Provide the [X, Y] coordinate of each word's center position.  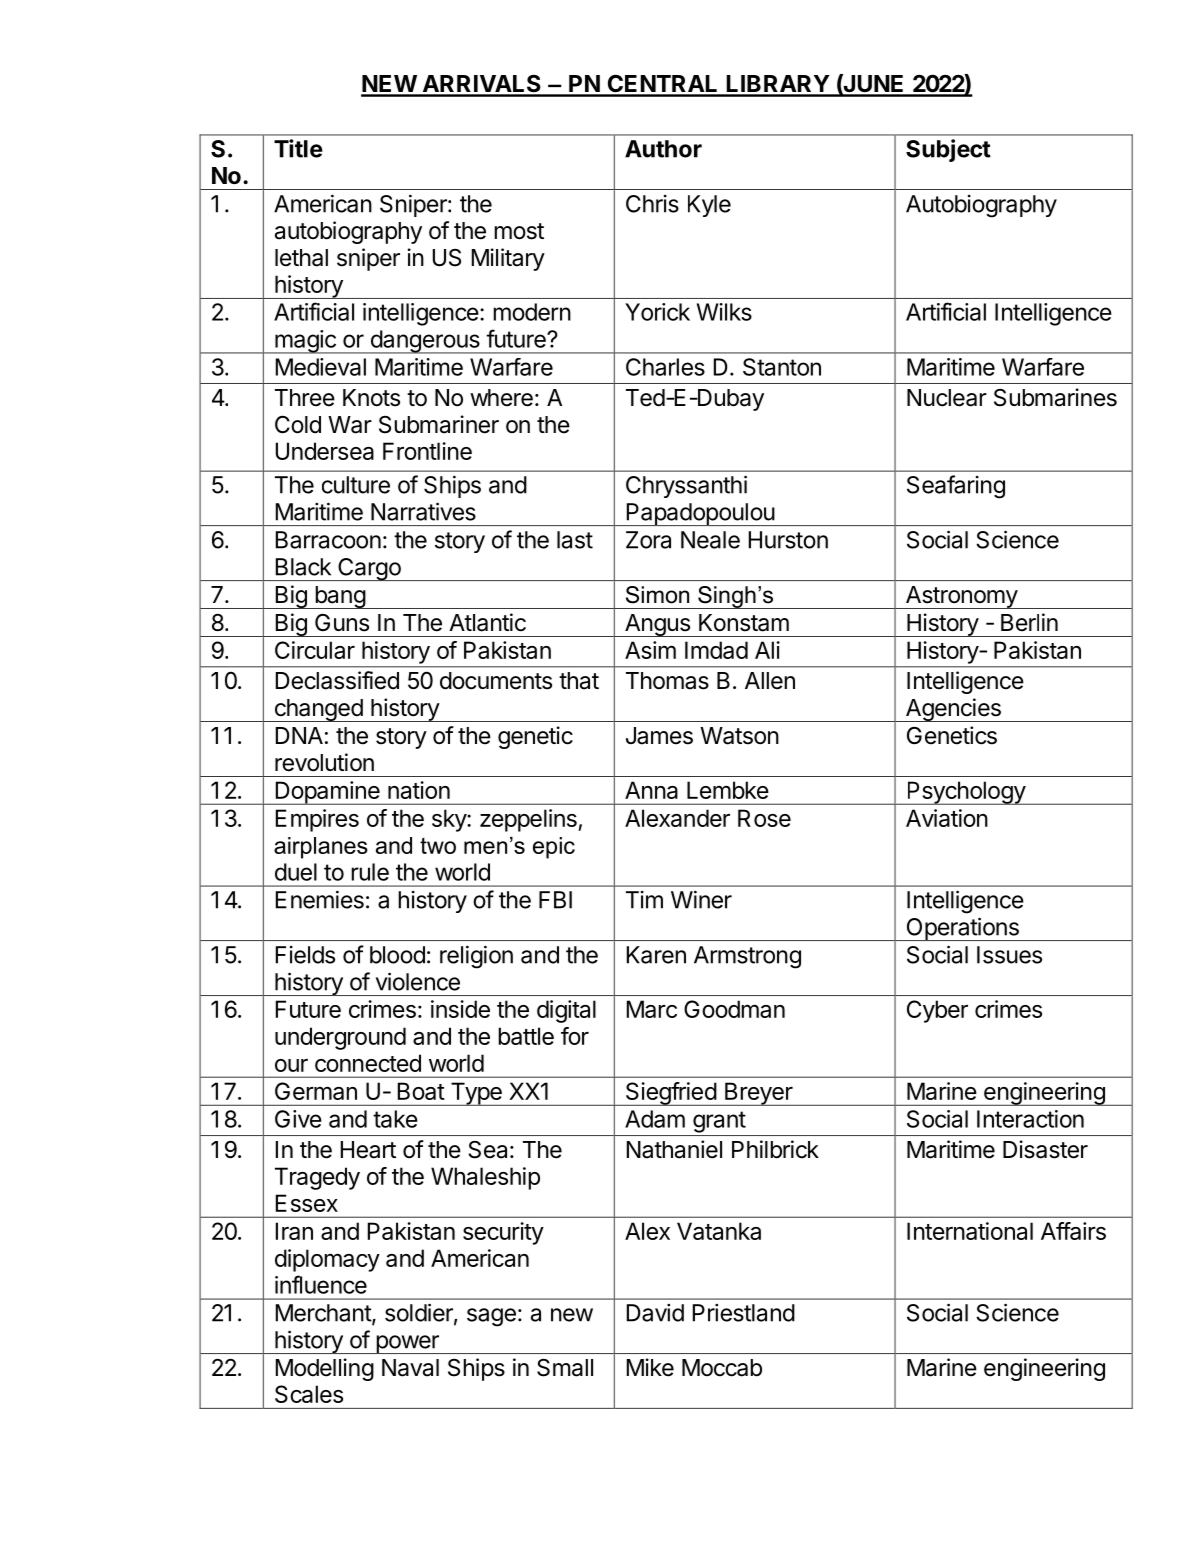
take [395, 1119]
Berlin [1029, 622]
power [407, 1344]
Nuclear [947, 398]
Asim [650, 650]
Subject [948, 150]
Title [298, 148]
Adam [655, 1119]
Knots [371, 398]
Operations [962, 929]
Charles [665, 367]
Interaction [1030, 1119]
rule [370, 872]
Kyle [709, 206]
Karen [656, 955]
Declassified [337, 680]
